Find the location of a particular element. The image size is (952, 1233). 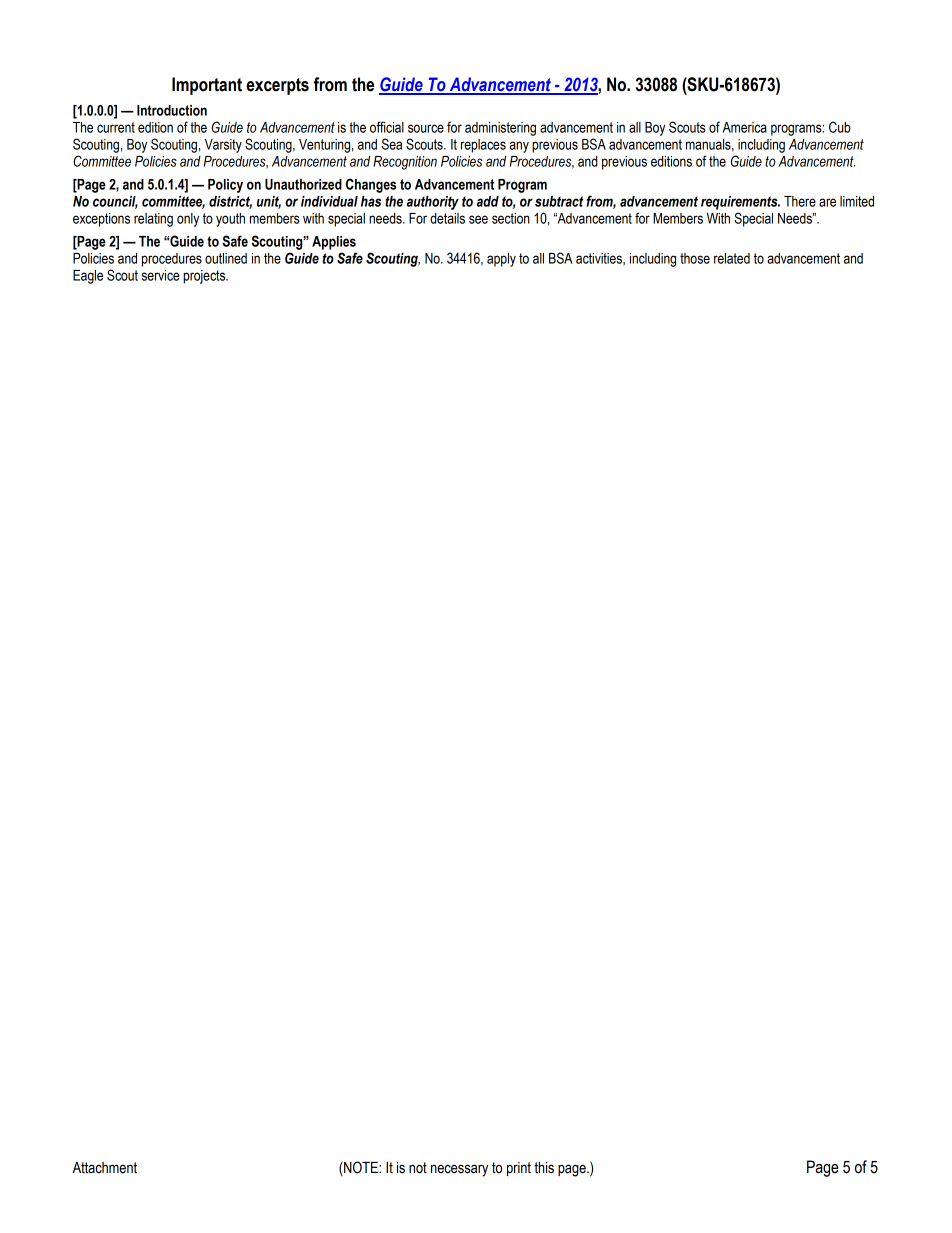

administering is located at coordinates (500, 129).
